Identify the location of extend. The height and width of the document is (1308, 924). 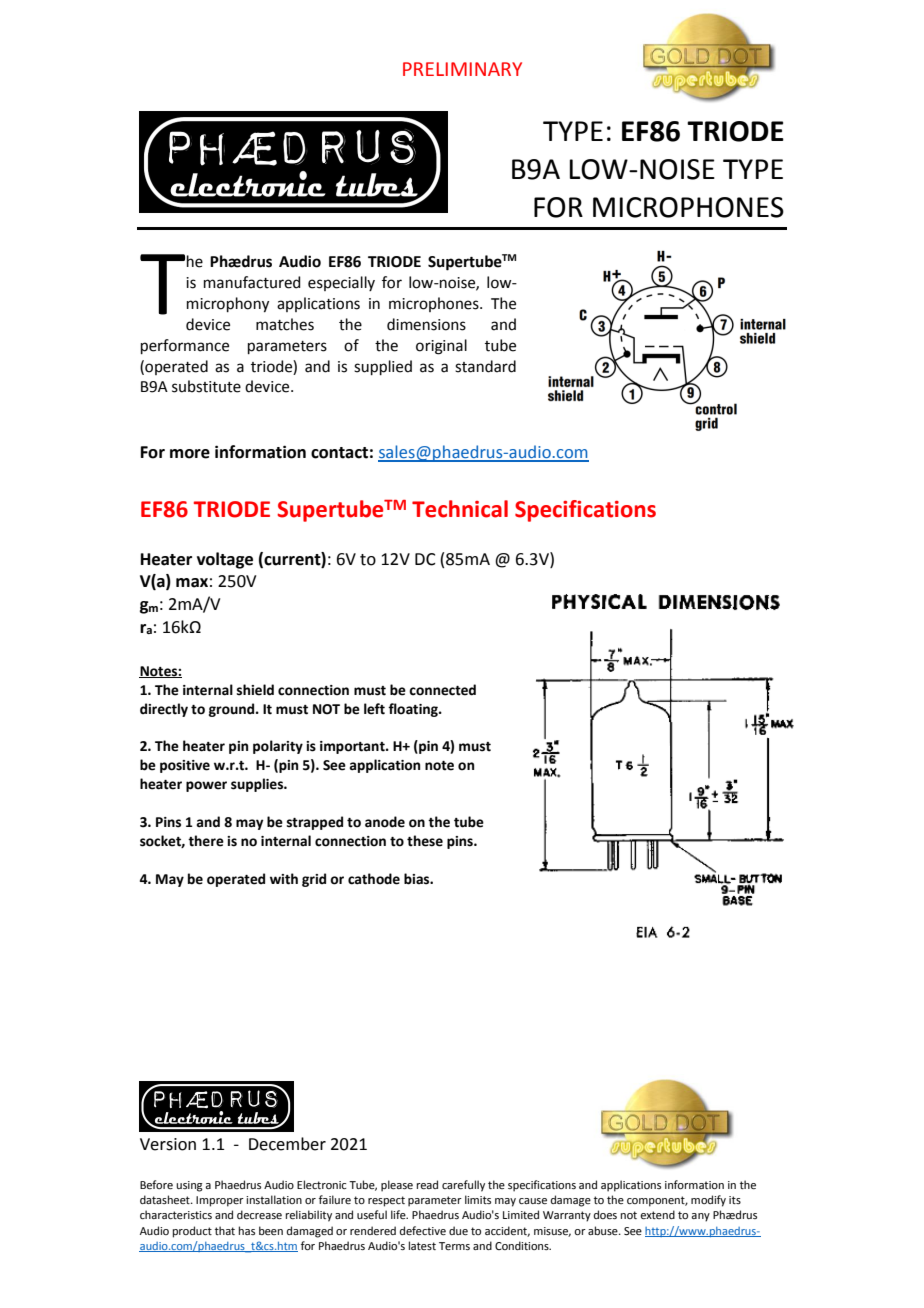
(657, 1214).
